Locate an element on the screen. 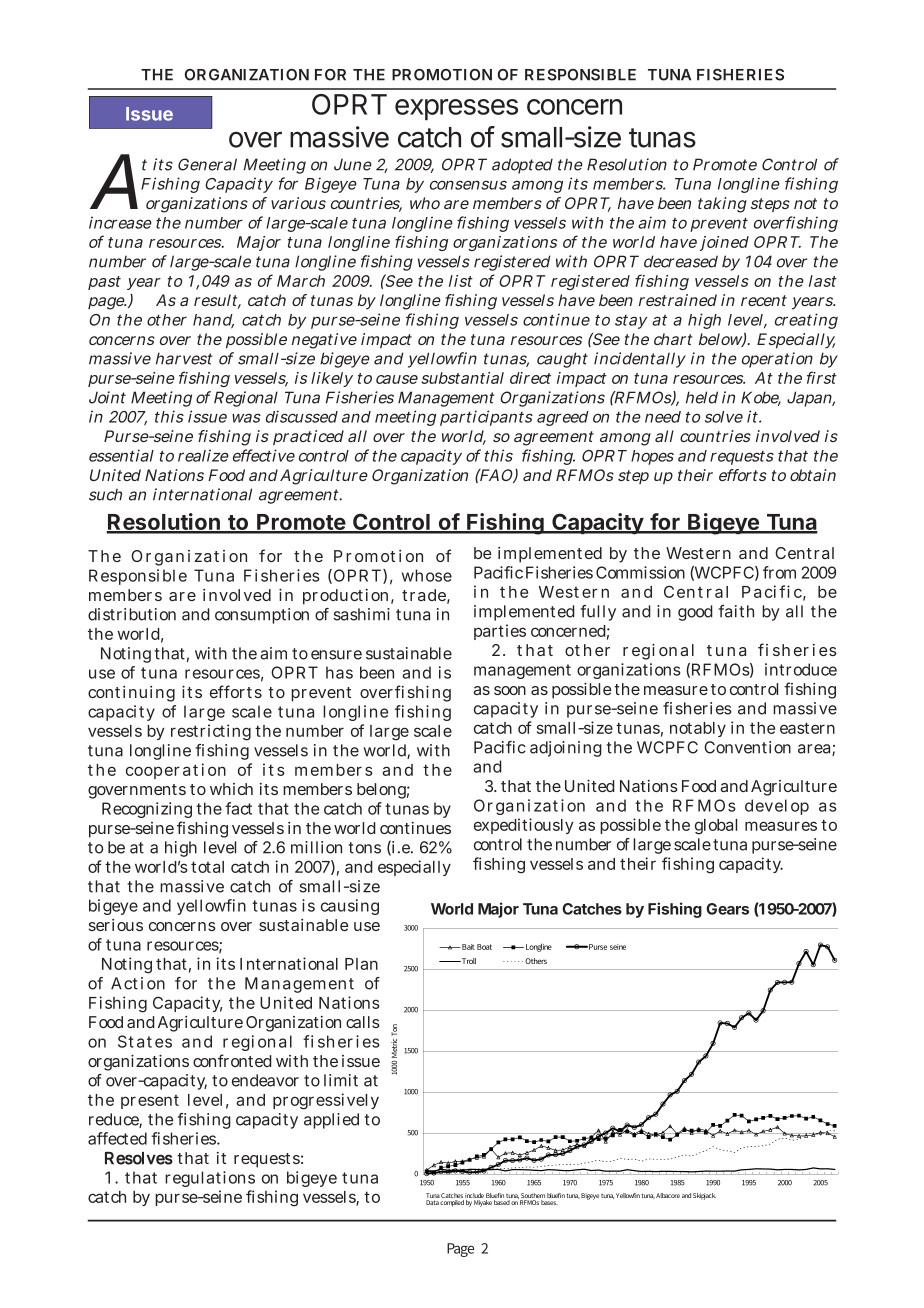 This screenshot has height=1308, width=924. whose is located at coordinates (427, 575).
